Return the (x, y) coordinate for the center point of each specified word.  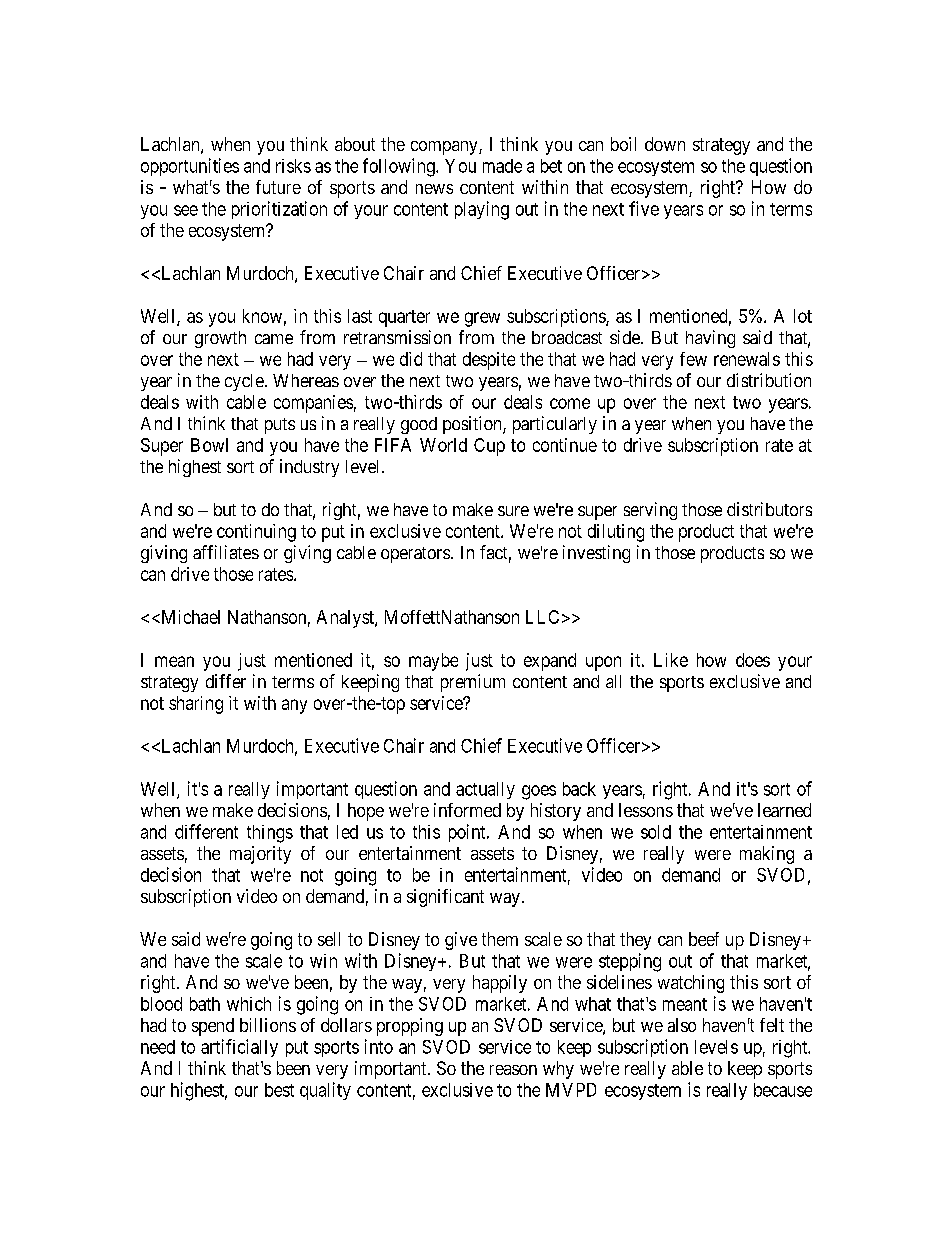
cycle (244, 382)
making (767, 855)
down (665, 144)
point (468, 833)
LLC (542, 617)
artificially (239, 1048)
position (473, 425)
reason (513, 1070)
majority (260, 855)
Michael (189, 617)
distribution (769, 380)
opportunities (190, 167)
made (502, 166)
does (753, 660)
